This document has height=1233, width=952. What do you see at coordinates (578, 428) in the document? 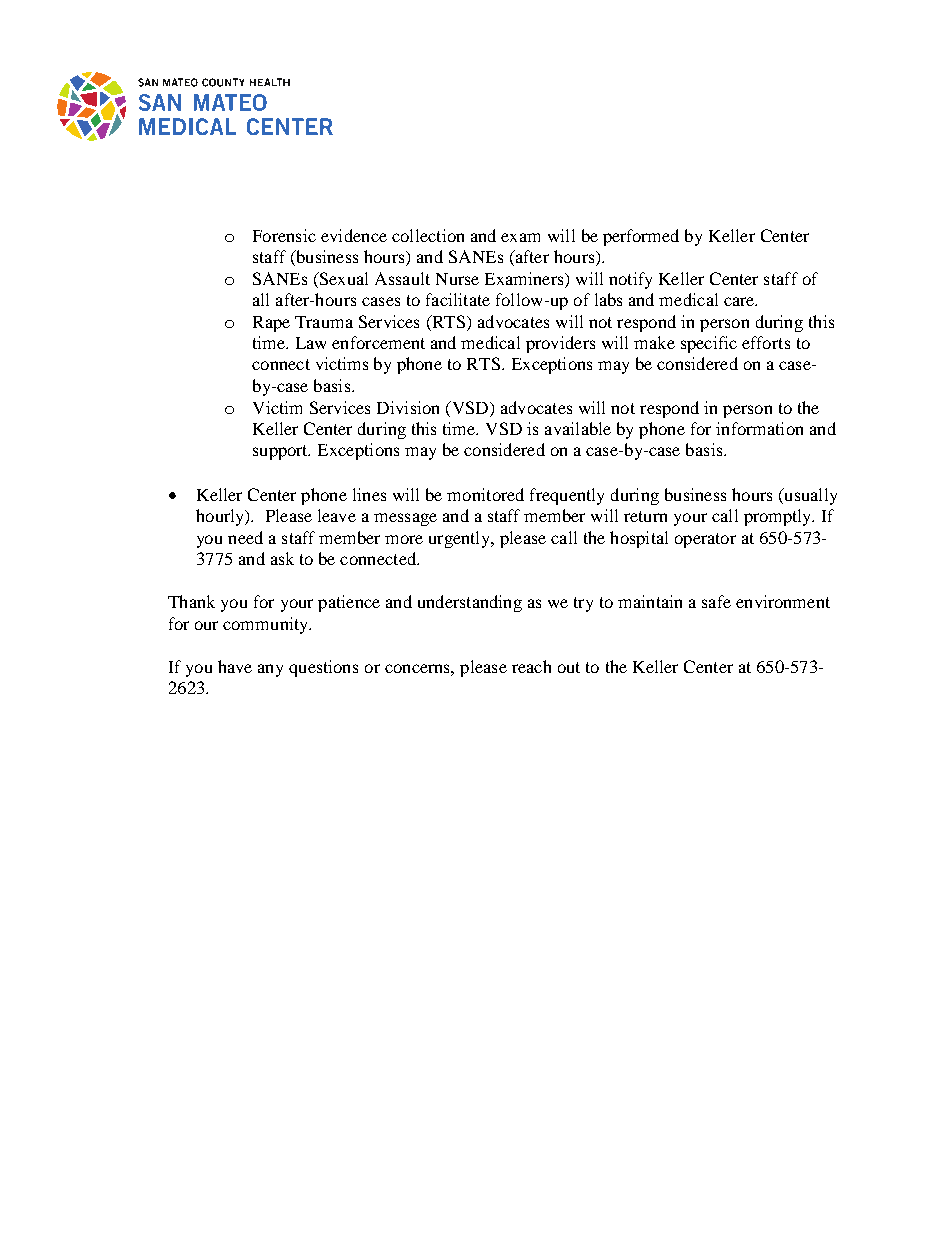
I see `available` at bounding box center [578, 428].
